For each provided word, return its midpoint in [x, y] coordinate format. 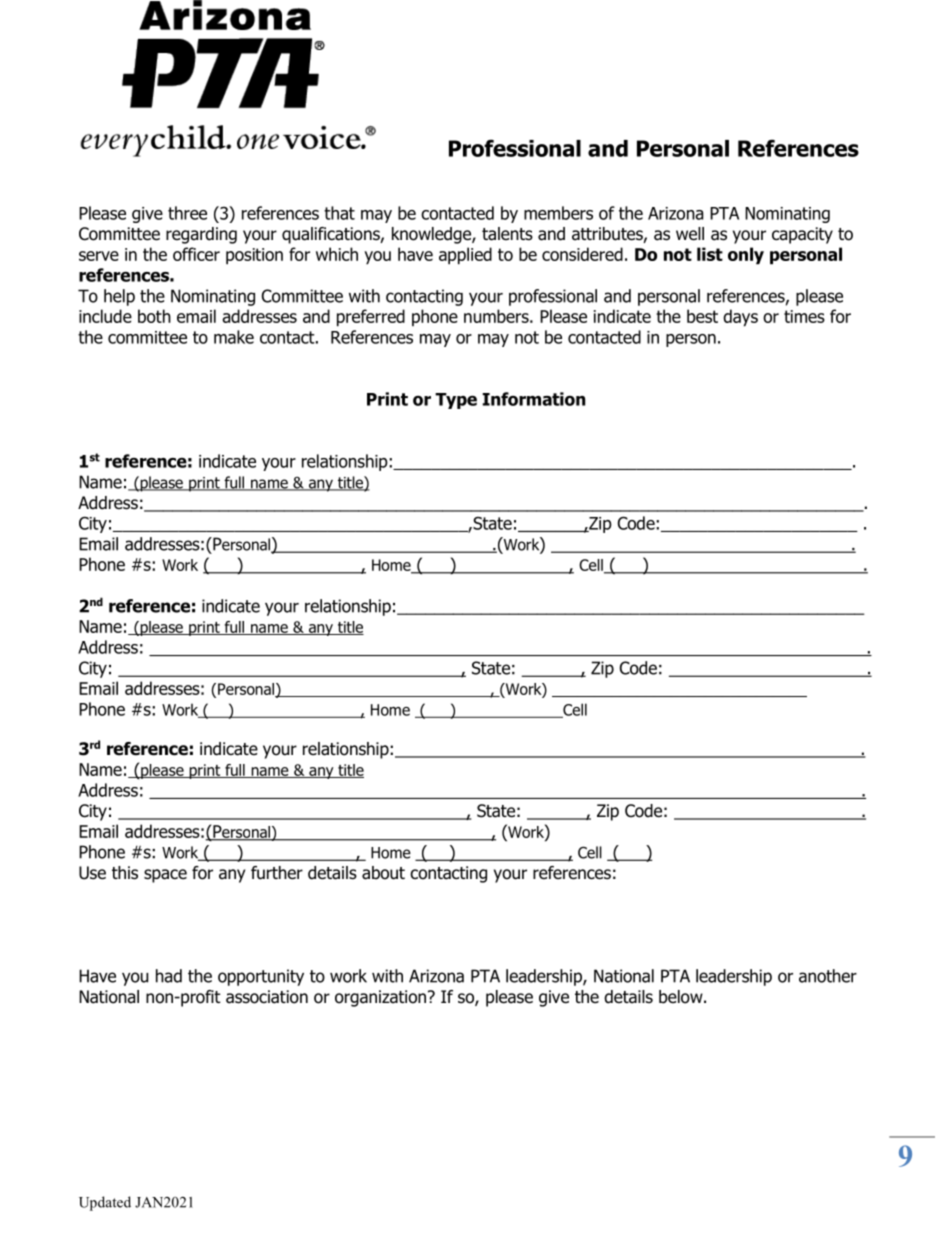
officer [196, 254]
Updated [105, 1203]
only [746, 256]
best [702, 316]
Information [533, 399]
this [125, 873]
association [267, 997]
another [828, 976]
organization [382, 998]
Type [456, 401]
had [169, 976]
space [165, 876]
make [234, 337]
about [383, 873]
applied [465, 256]
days [740, 318]
